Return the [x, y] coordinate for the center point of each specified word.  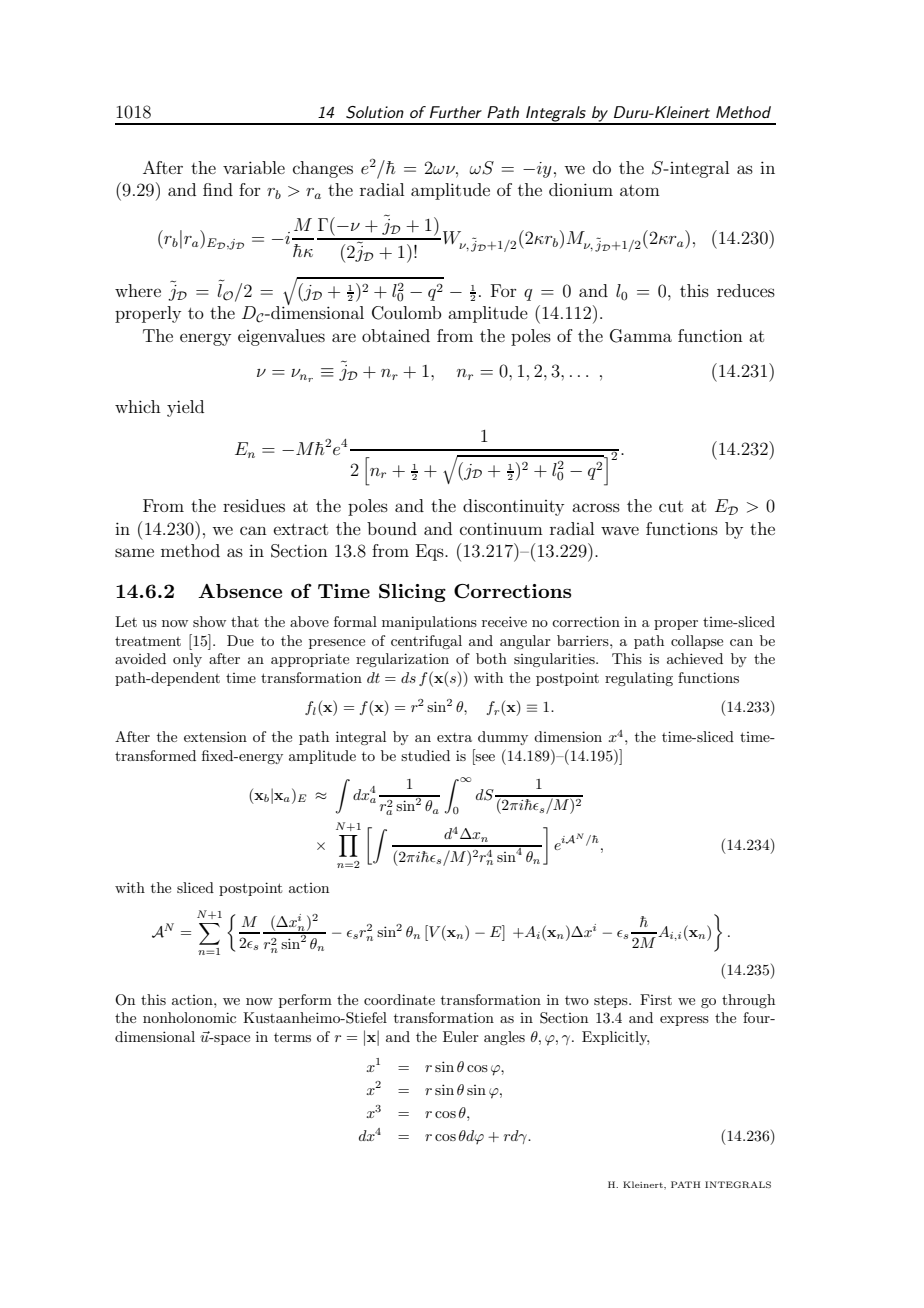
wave [620, 530]
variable [254, 167]
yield [185, 408]
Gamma [641, 336]
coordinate [399, 999]
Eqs [431, 552]
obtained [396, 335]
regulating [639, 679]
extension [215, 736]
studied [425, 755]
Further [456, 112]
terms [292, 1037]
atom [640, 190]
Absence [240, 591]
